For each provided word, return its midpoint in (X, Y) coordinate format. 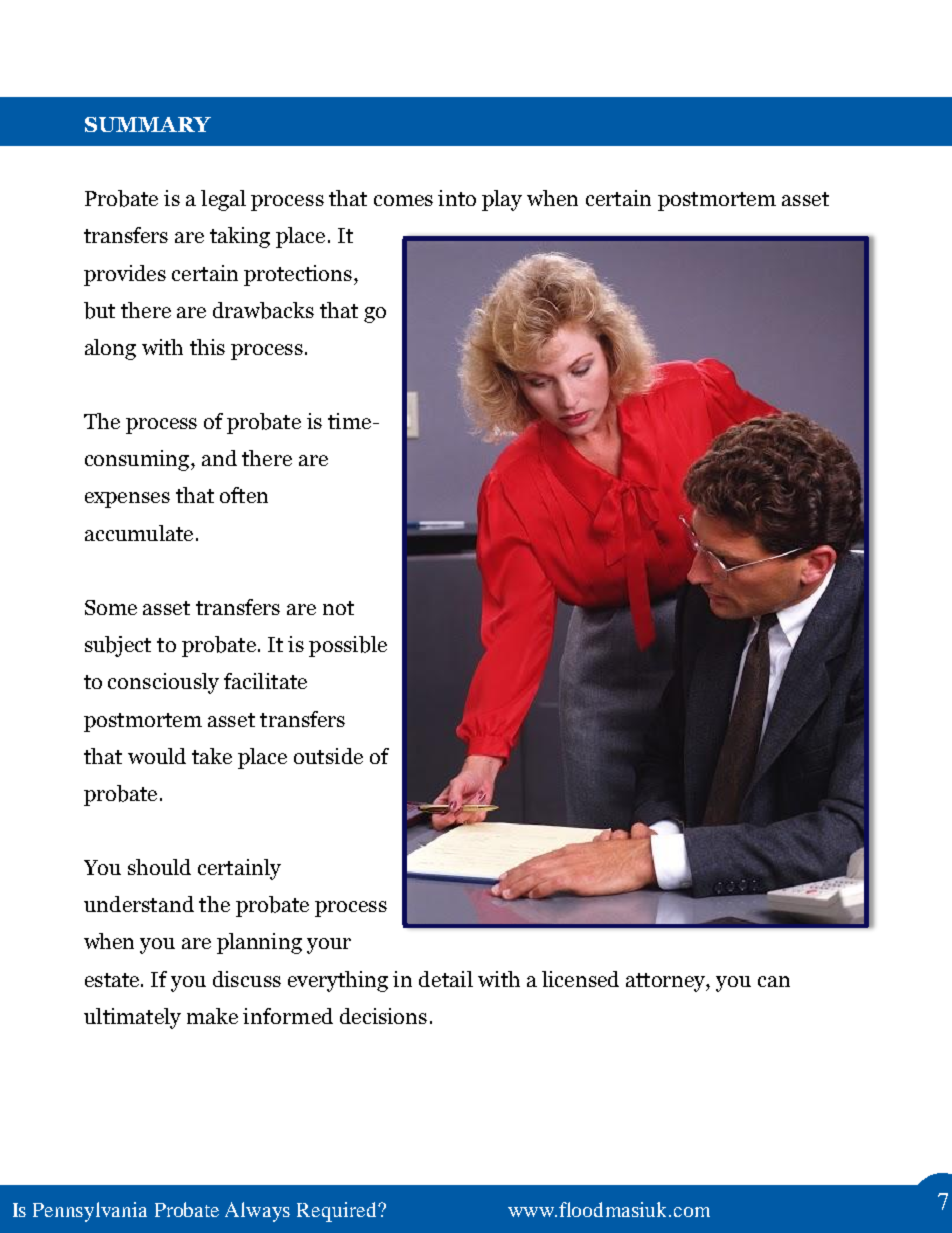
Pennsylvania (90, 1212)
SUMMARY (148, 124)
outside (328, 756)
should (159, 867)
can (774, 981)
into (457, 198)
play (502, 200)
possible (348, 646)
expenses (127, 500)
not (338, 608)
